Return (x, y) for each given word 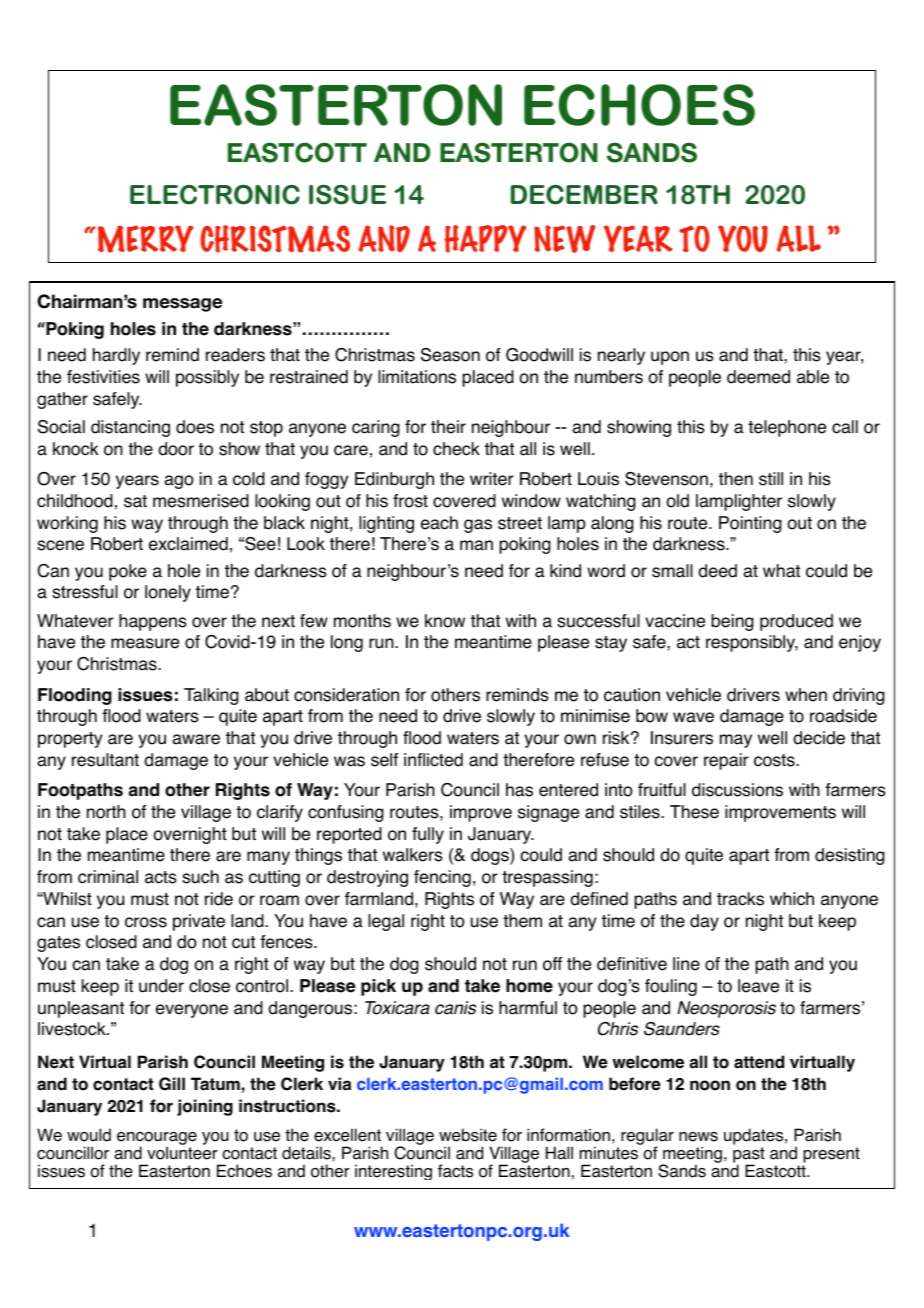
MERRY (144, 239)
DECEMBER (584, 195)
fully (428, 835)
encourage (157, 1139)
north (106, 812)
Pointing (750, 524)
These (694, 812)
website (468, 1135)
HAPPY (485, 239)
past (749, 1156)
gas (478, 526)
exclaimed (188, 544)
